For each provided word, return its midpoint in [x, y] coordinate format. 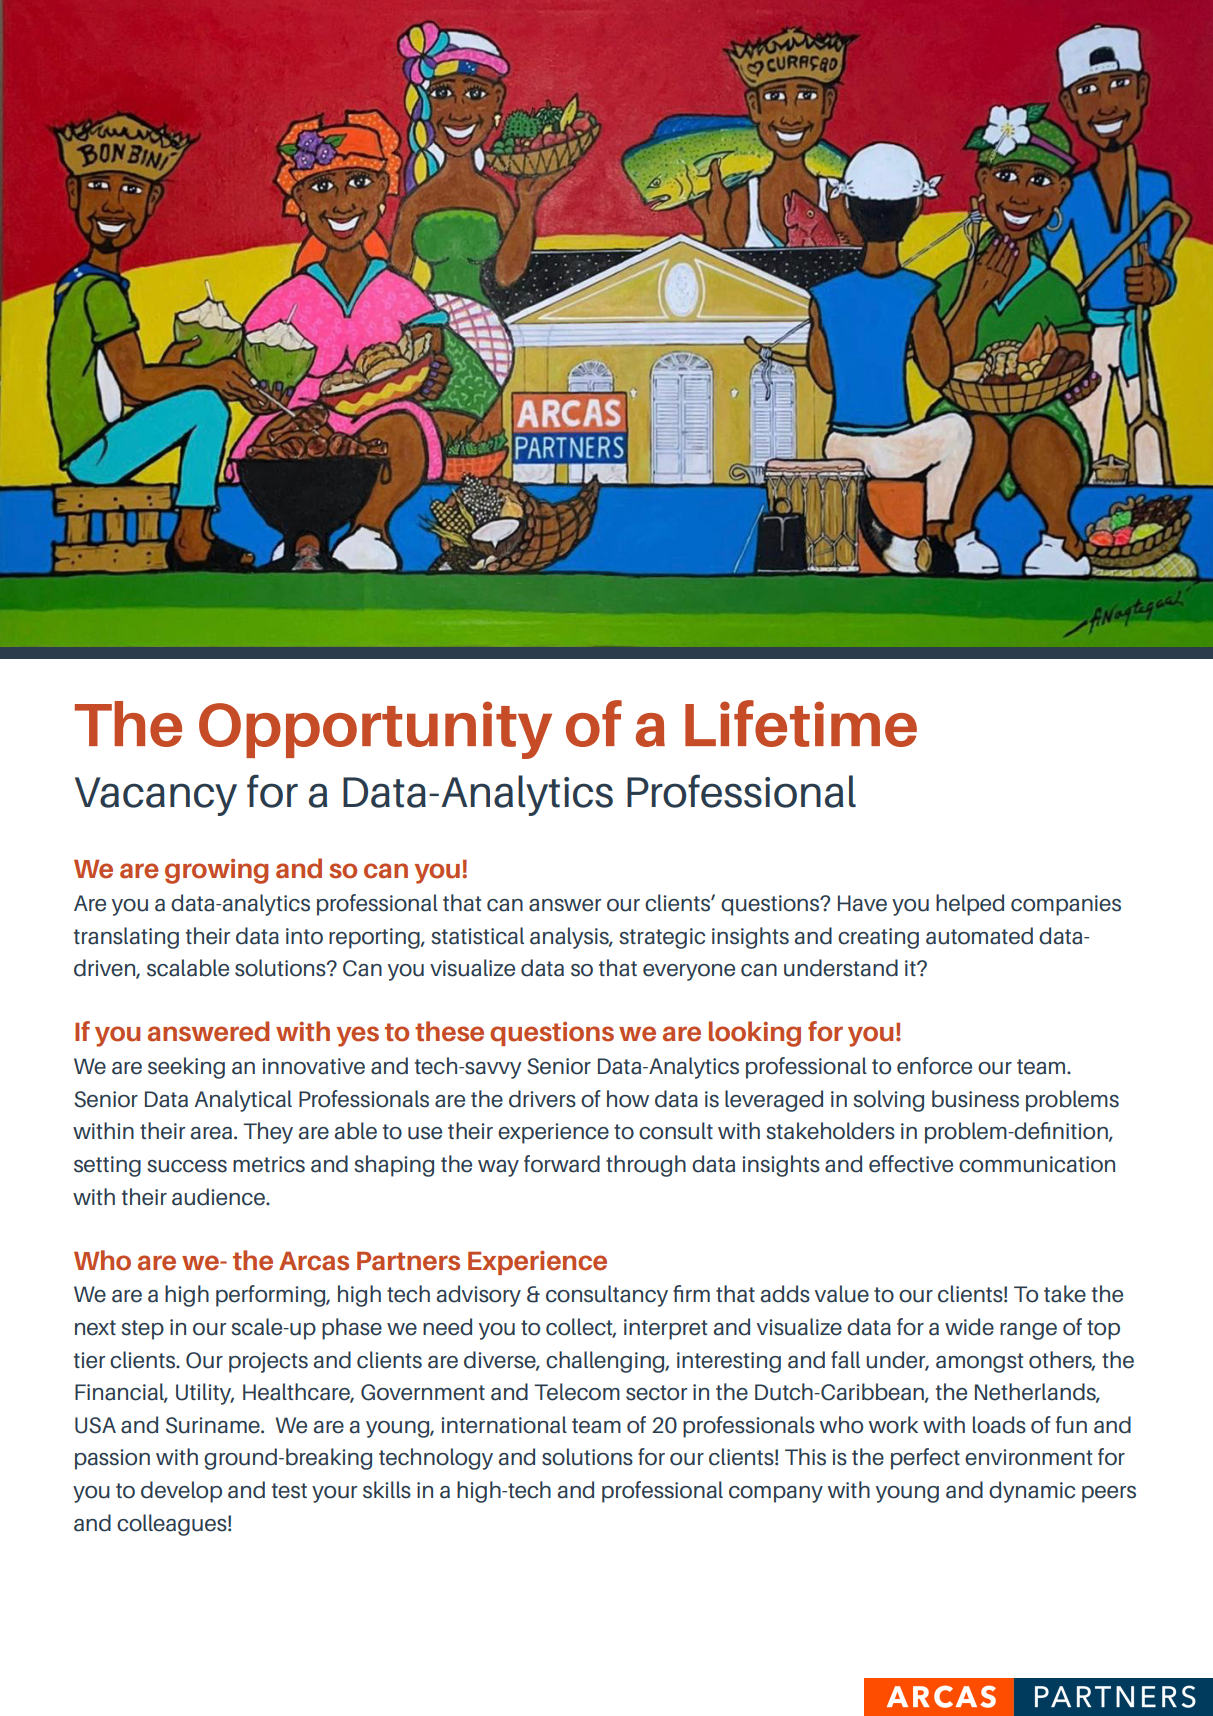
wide [969, 1327]
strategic [662, 938]
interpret [665, 1329]
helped [970, 905]
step [142, 1330]
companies [1066, 905]
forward [562, 1164]
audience [219, 1197]
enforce [934, 1066]
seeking [186, 1068]
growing [216, 871]
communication [1037, 1164]
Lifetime [801, 723]
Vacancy [156, 796]
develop [181, 1492]
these [449, 1031]
